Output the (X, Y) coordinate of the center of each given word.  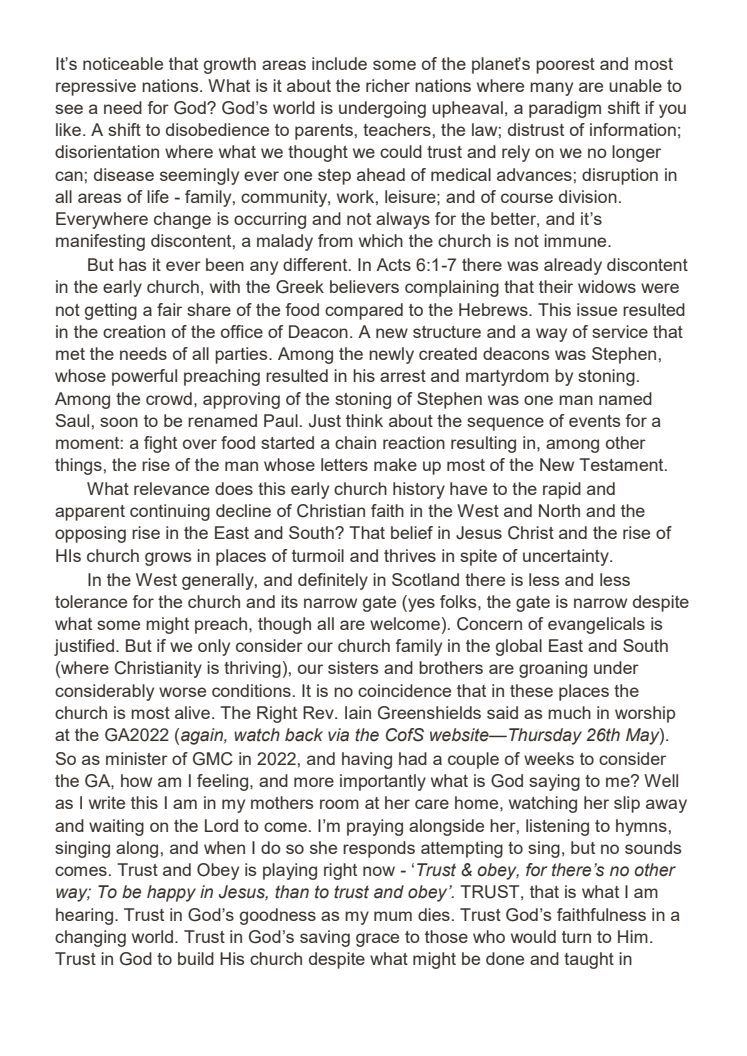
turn (576, 937)
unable (635, 85)
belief (412, 532)
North (559, 510)
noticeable (123, 63)
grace (377, 940)
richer (388, 85)
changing (90, 938)
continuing (170, 512)
